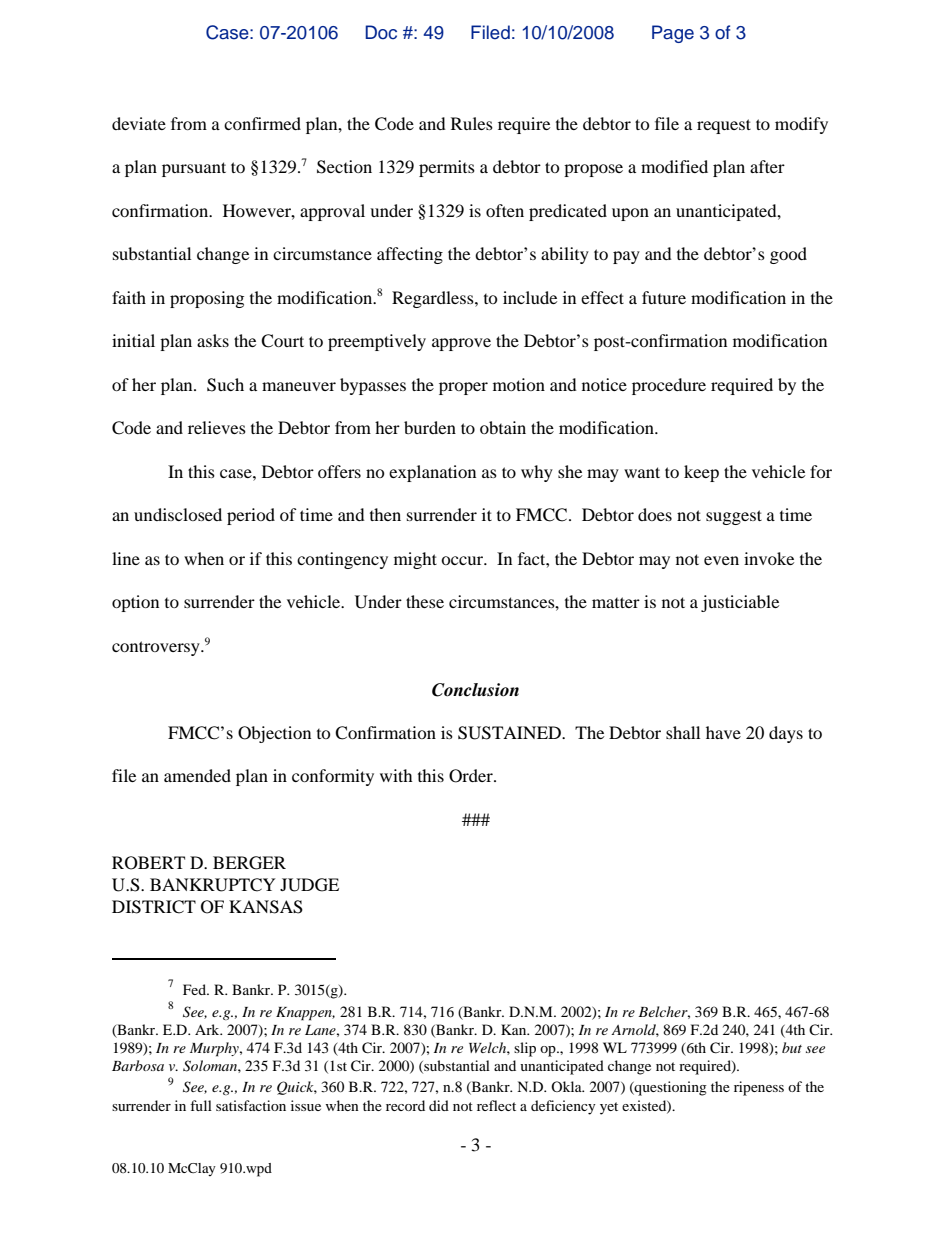 The image size is (952, 1233). What do you see at coordinates (262, 123) in the image?
I see `confirmed` at bounding box center [262, 123].
